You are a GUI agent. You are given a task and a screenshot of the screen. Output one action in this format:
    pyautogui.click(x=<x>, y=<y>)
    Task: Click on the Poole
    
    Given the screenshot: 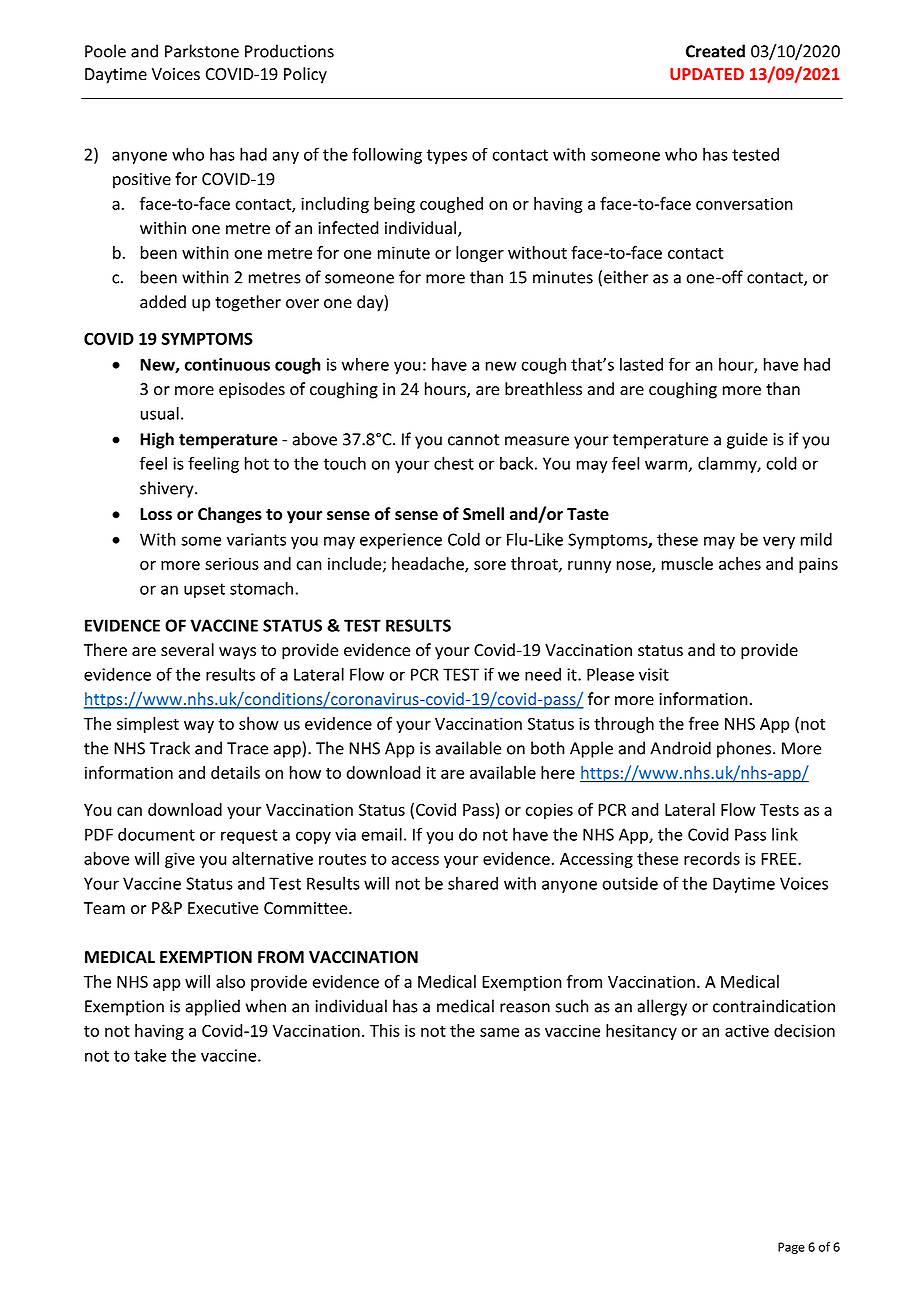 What is the action you would take?
    pyautogui.click(x=105, y=51)
